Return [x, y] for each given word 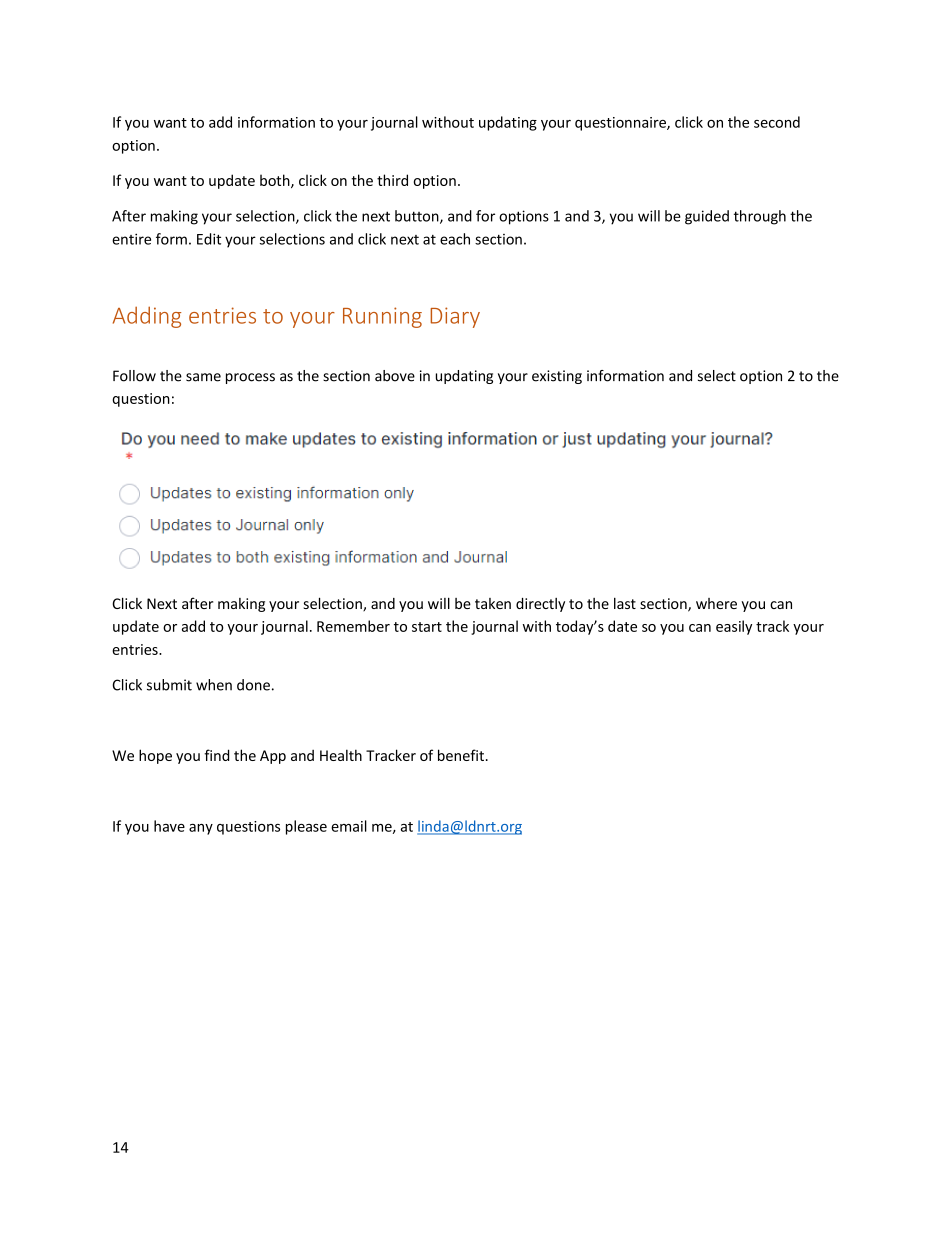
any [201, 829]
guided [707, 217]
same [203, 377]
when [214, 685]
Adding [147, 317]
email [349, 826]
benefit [461, 755]
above [395, 376]
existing [557, 377]
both [276, 181]
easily [734, 627]
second [777, 122]
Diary [455, 317]
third [392, 180]
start [427, 627]
